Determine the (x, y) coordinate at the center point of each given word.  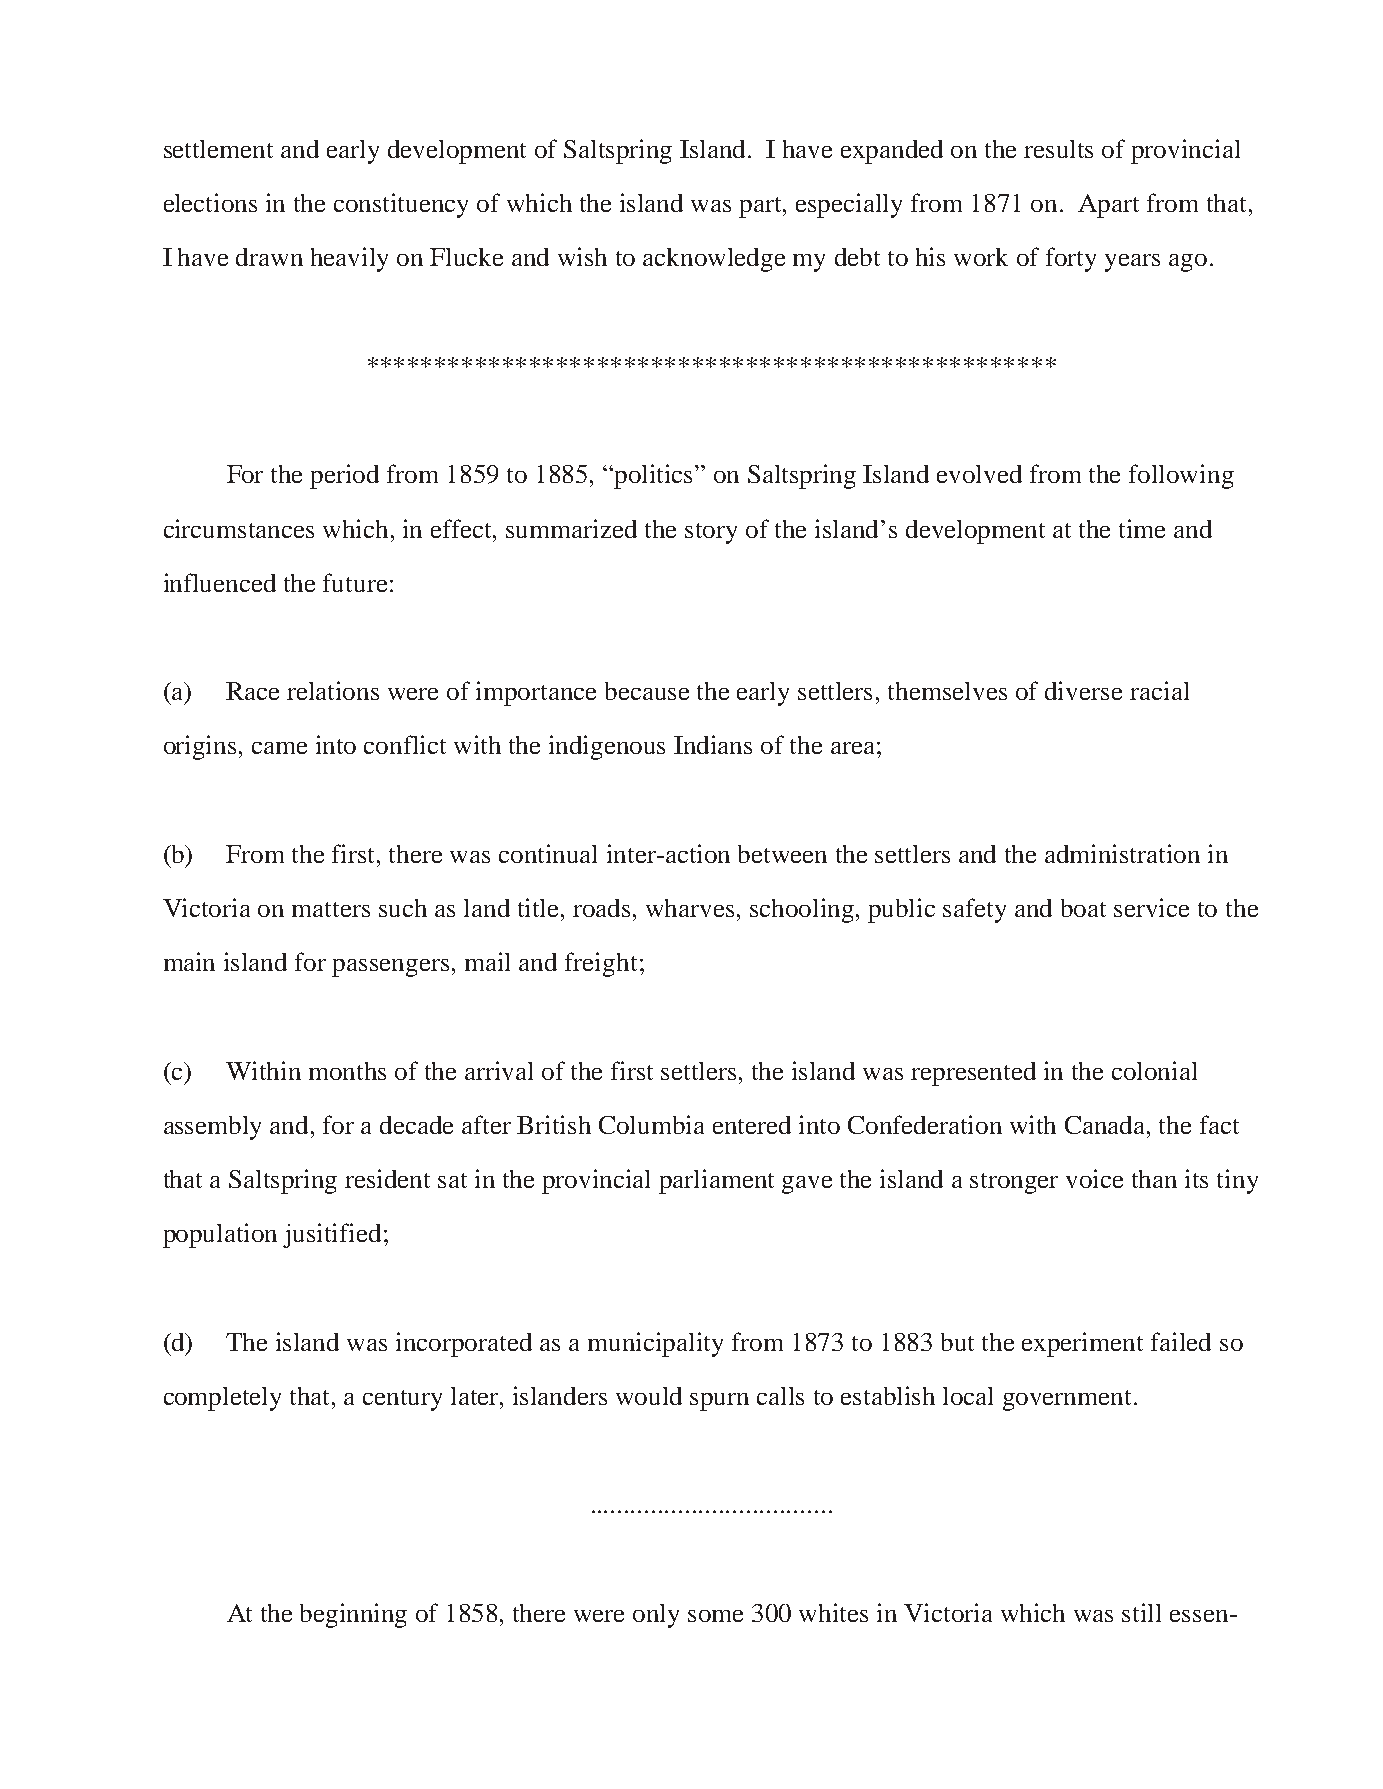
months (347, 1071)
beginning (353, 1615)
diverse (1083, 690)
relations (333, 690)
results (1058, 149)
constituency (401, 205)
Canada (1106, 1125)
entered (752, 1125)
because (647, 691)
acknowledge (714, 260)
